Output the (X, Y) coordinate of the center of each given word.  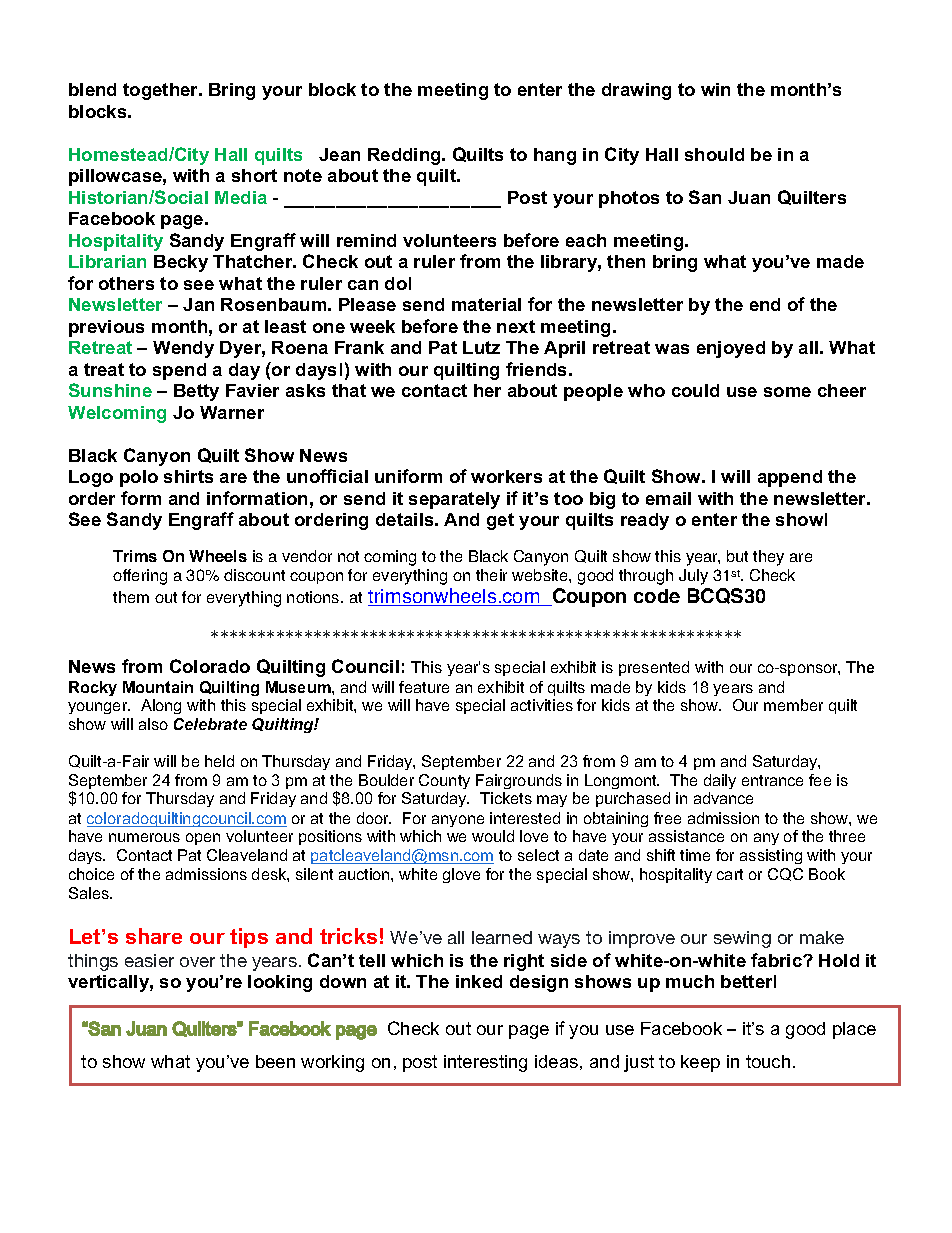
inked (479, 981)
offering (140, 577)
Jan (198, 304)
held (219, 761)
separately (454, 500)
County (444, 781)
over (197, 962)
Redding (405, 156)
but (737, 556)
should (714, 154)
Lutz (481, 347)
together (162, 91)
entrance (772, 780)
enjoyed (731, 349)
